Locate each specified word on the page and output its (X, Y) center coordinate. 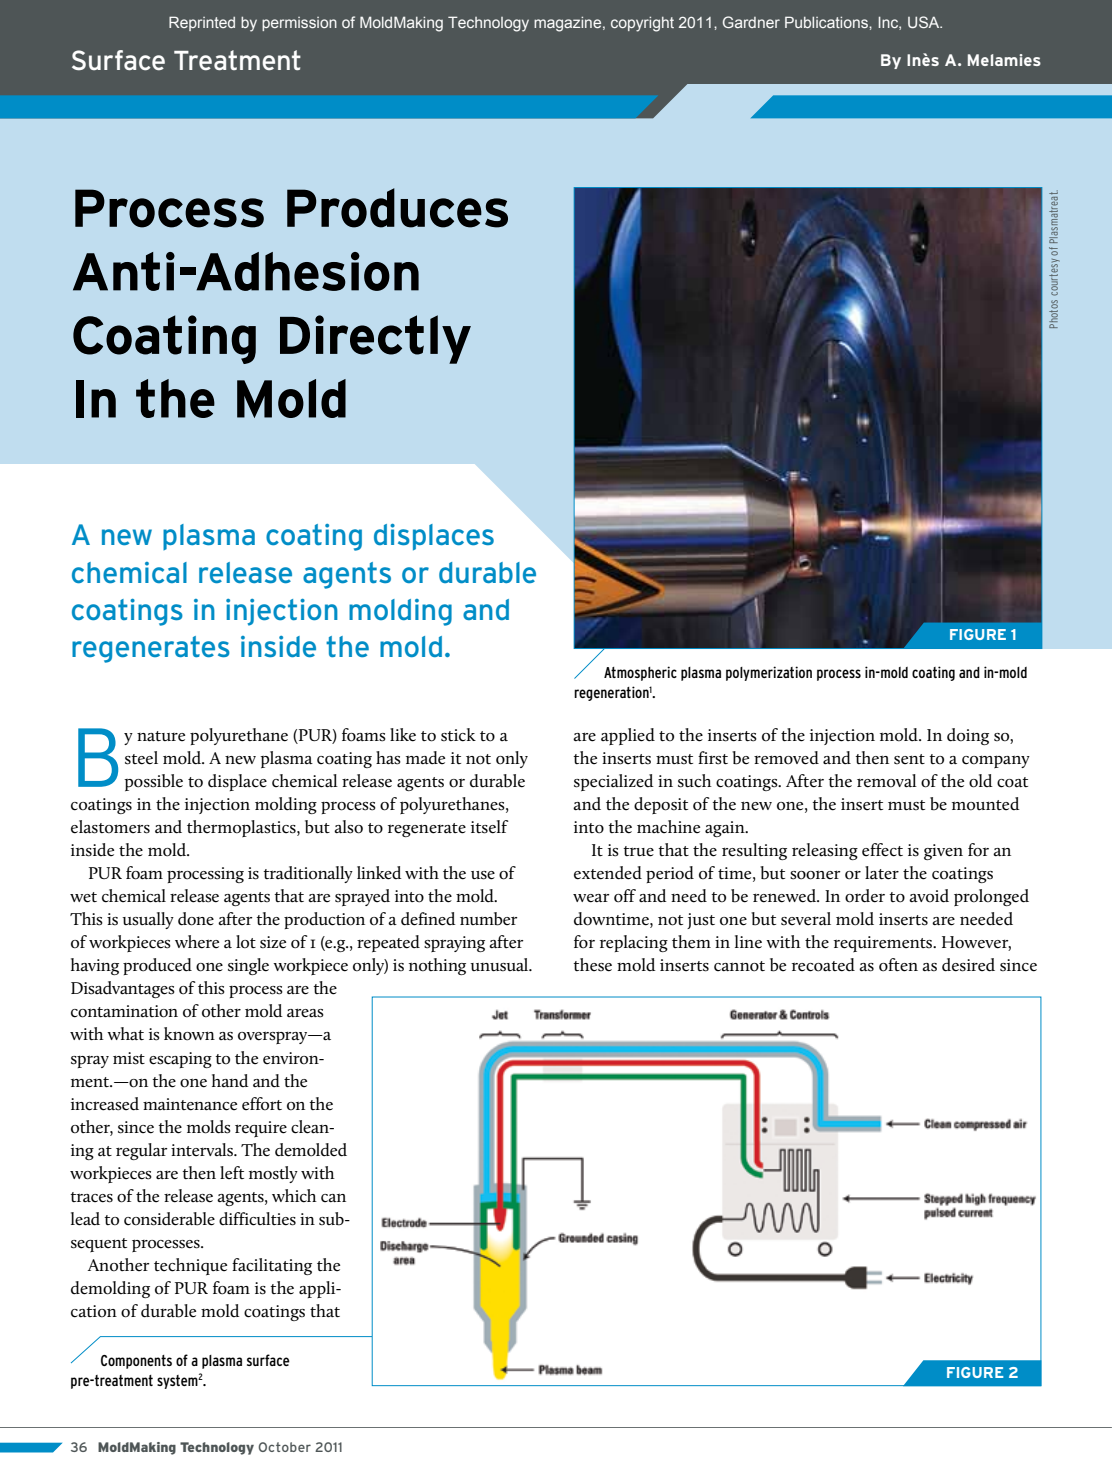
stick (458, 735)
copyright (642, 24)
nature (161, 736)
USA (925, 22)
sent (909, 759)
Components (136, 1362)
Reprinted (202, 23)
